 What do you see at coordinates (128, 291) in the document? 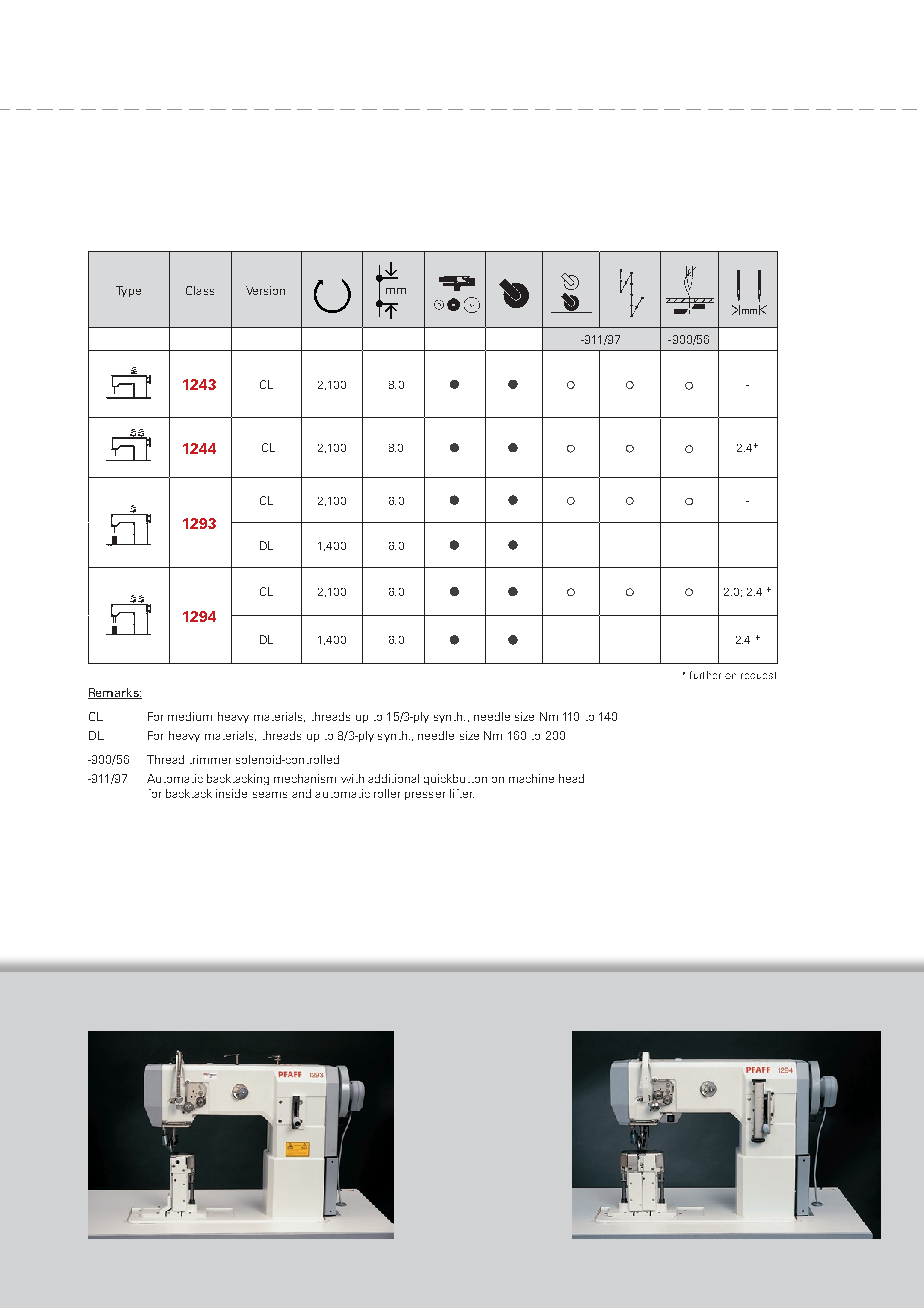
I see `Type` at bounding box center [128, 291].
